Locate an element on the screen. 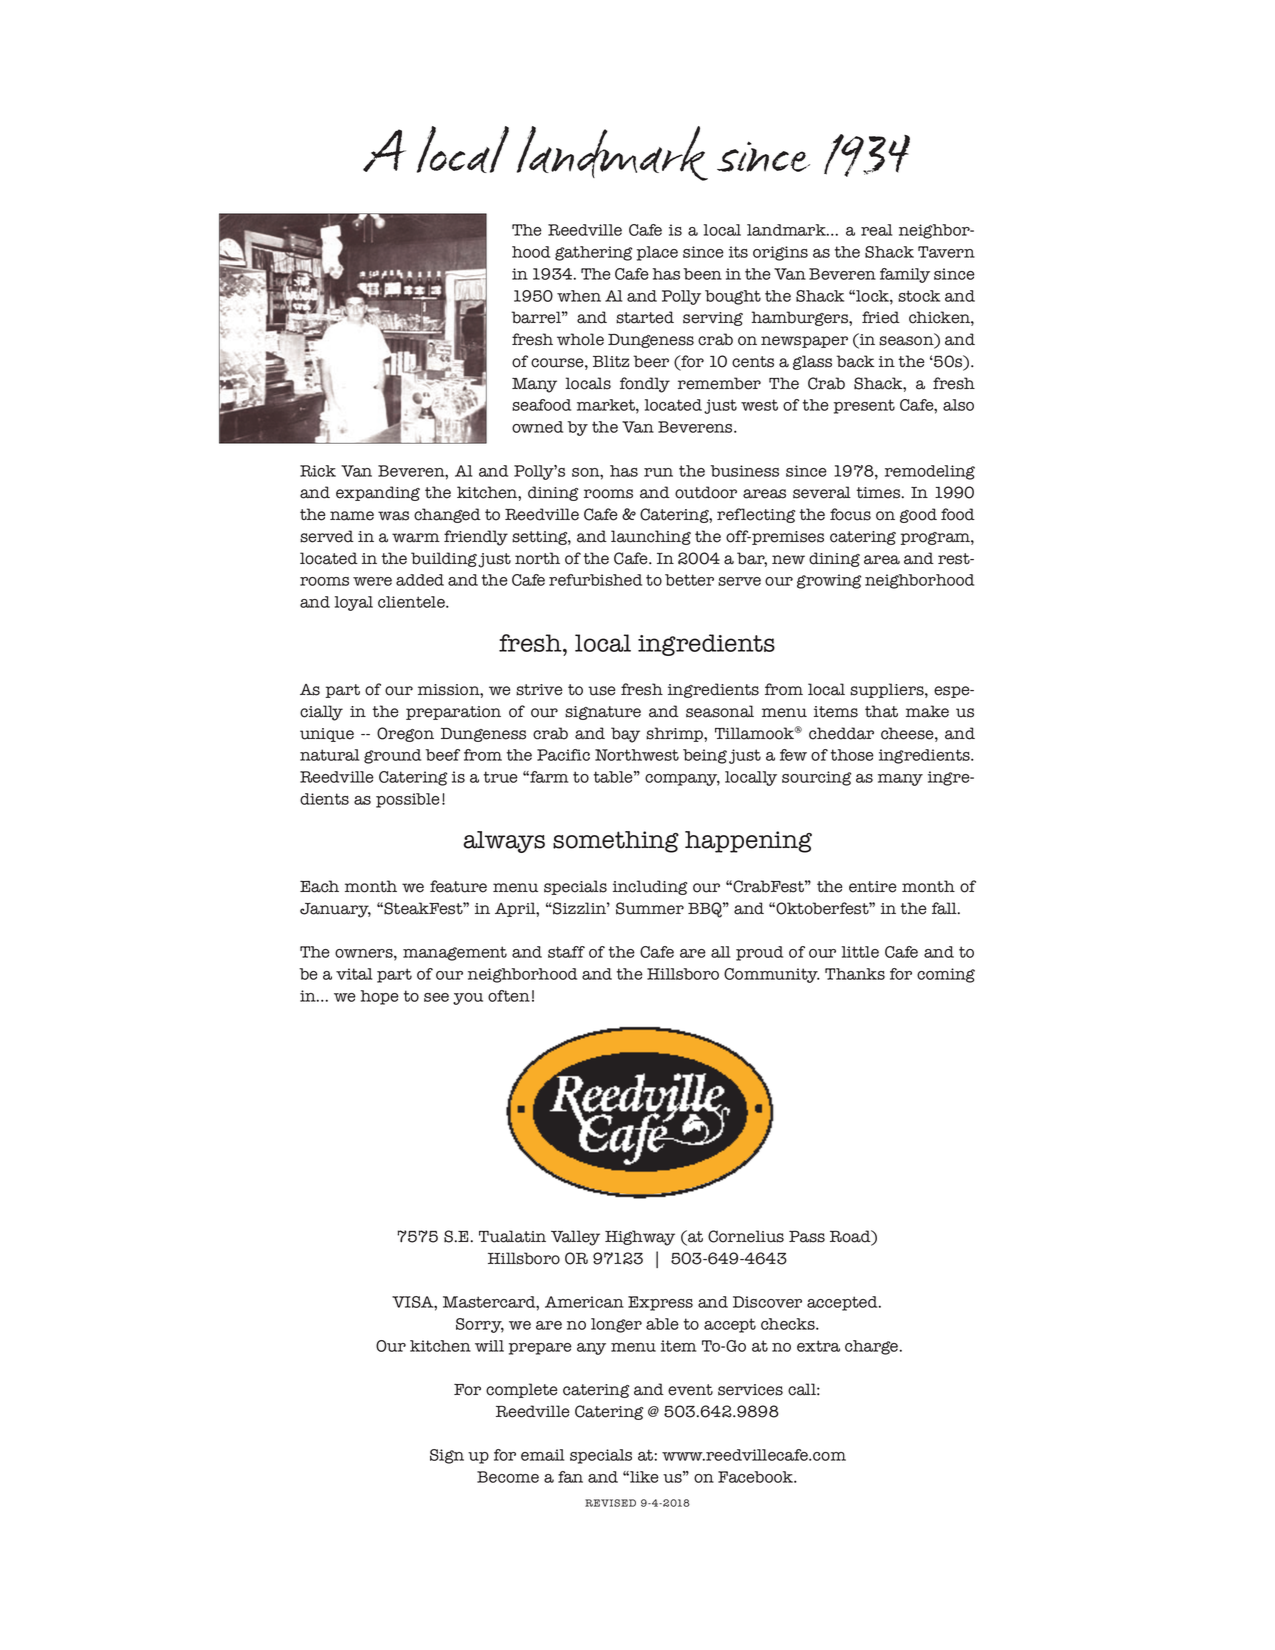  Become is located at coordinates (508, 1477).
